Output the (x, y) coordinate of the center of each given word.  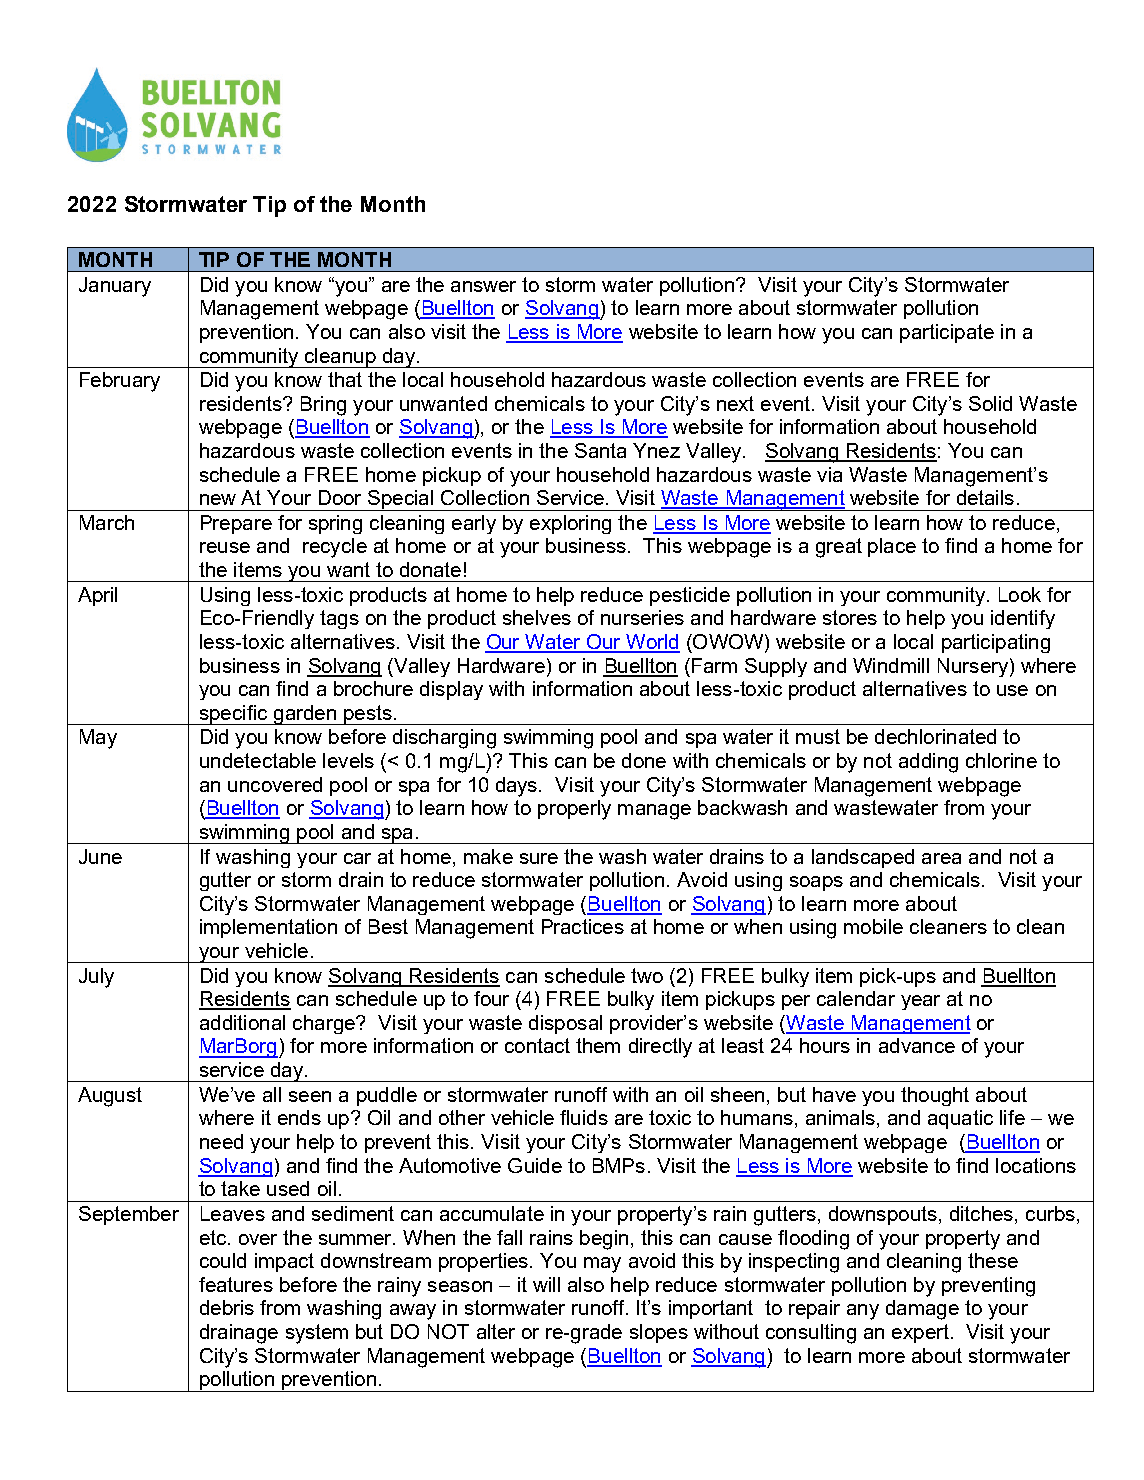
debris (227, 1307)
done (644, 760)
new (218, 499)
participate (947, 333)
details (985, 497)
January (115, 287)
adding (928, 763)
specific (233, 715)
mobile (873, 926)
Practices (583, 926)
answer (483, 286)
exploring (570, 524)
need (221, 1141)
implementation (268, 928)
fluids (584, 1117)
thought (935, 1096)
